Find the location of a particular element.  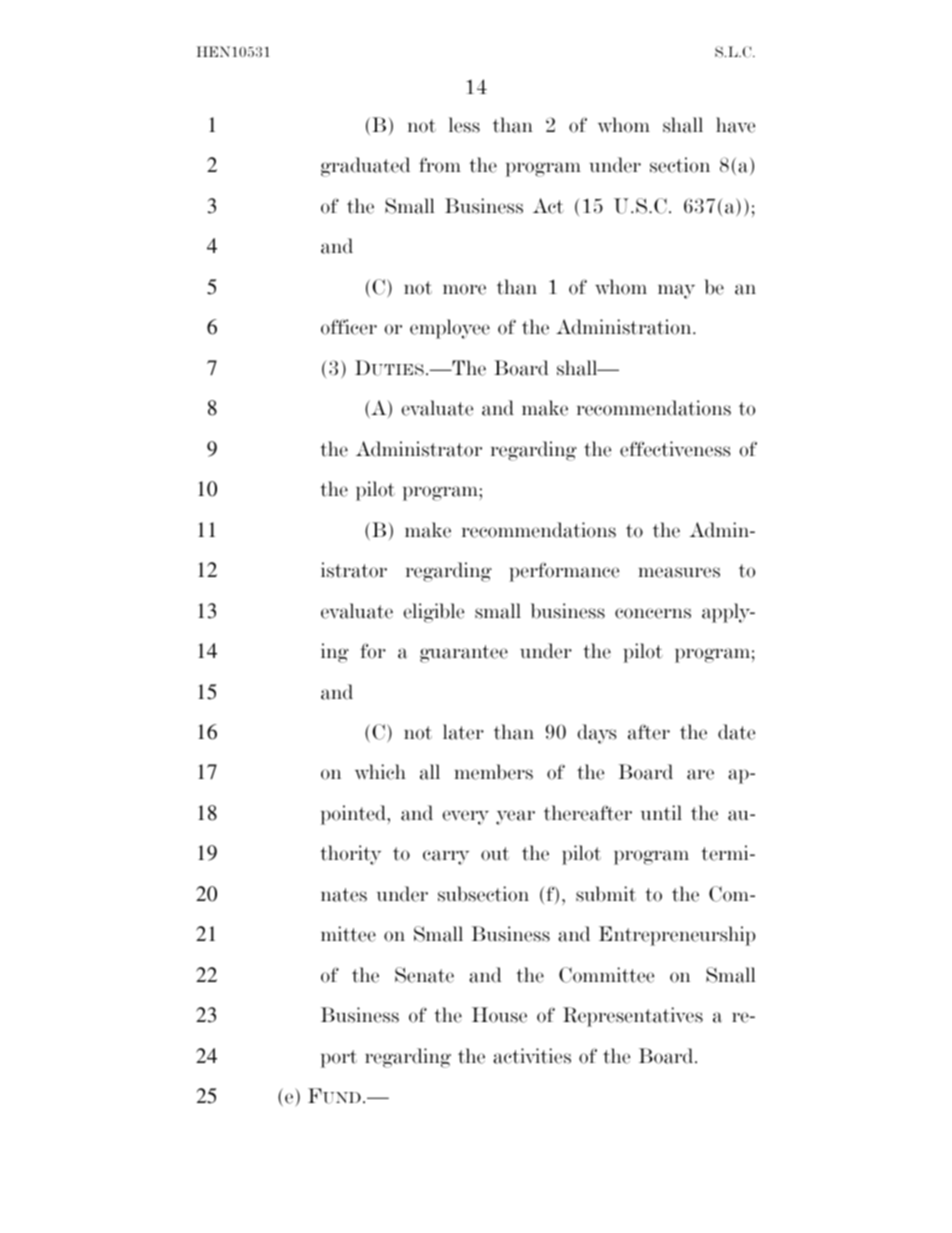

which is located at coordinates (380, 772).
